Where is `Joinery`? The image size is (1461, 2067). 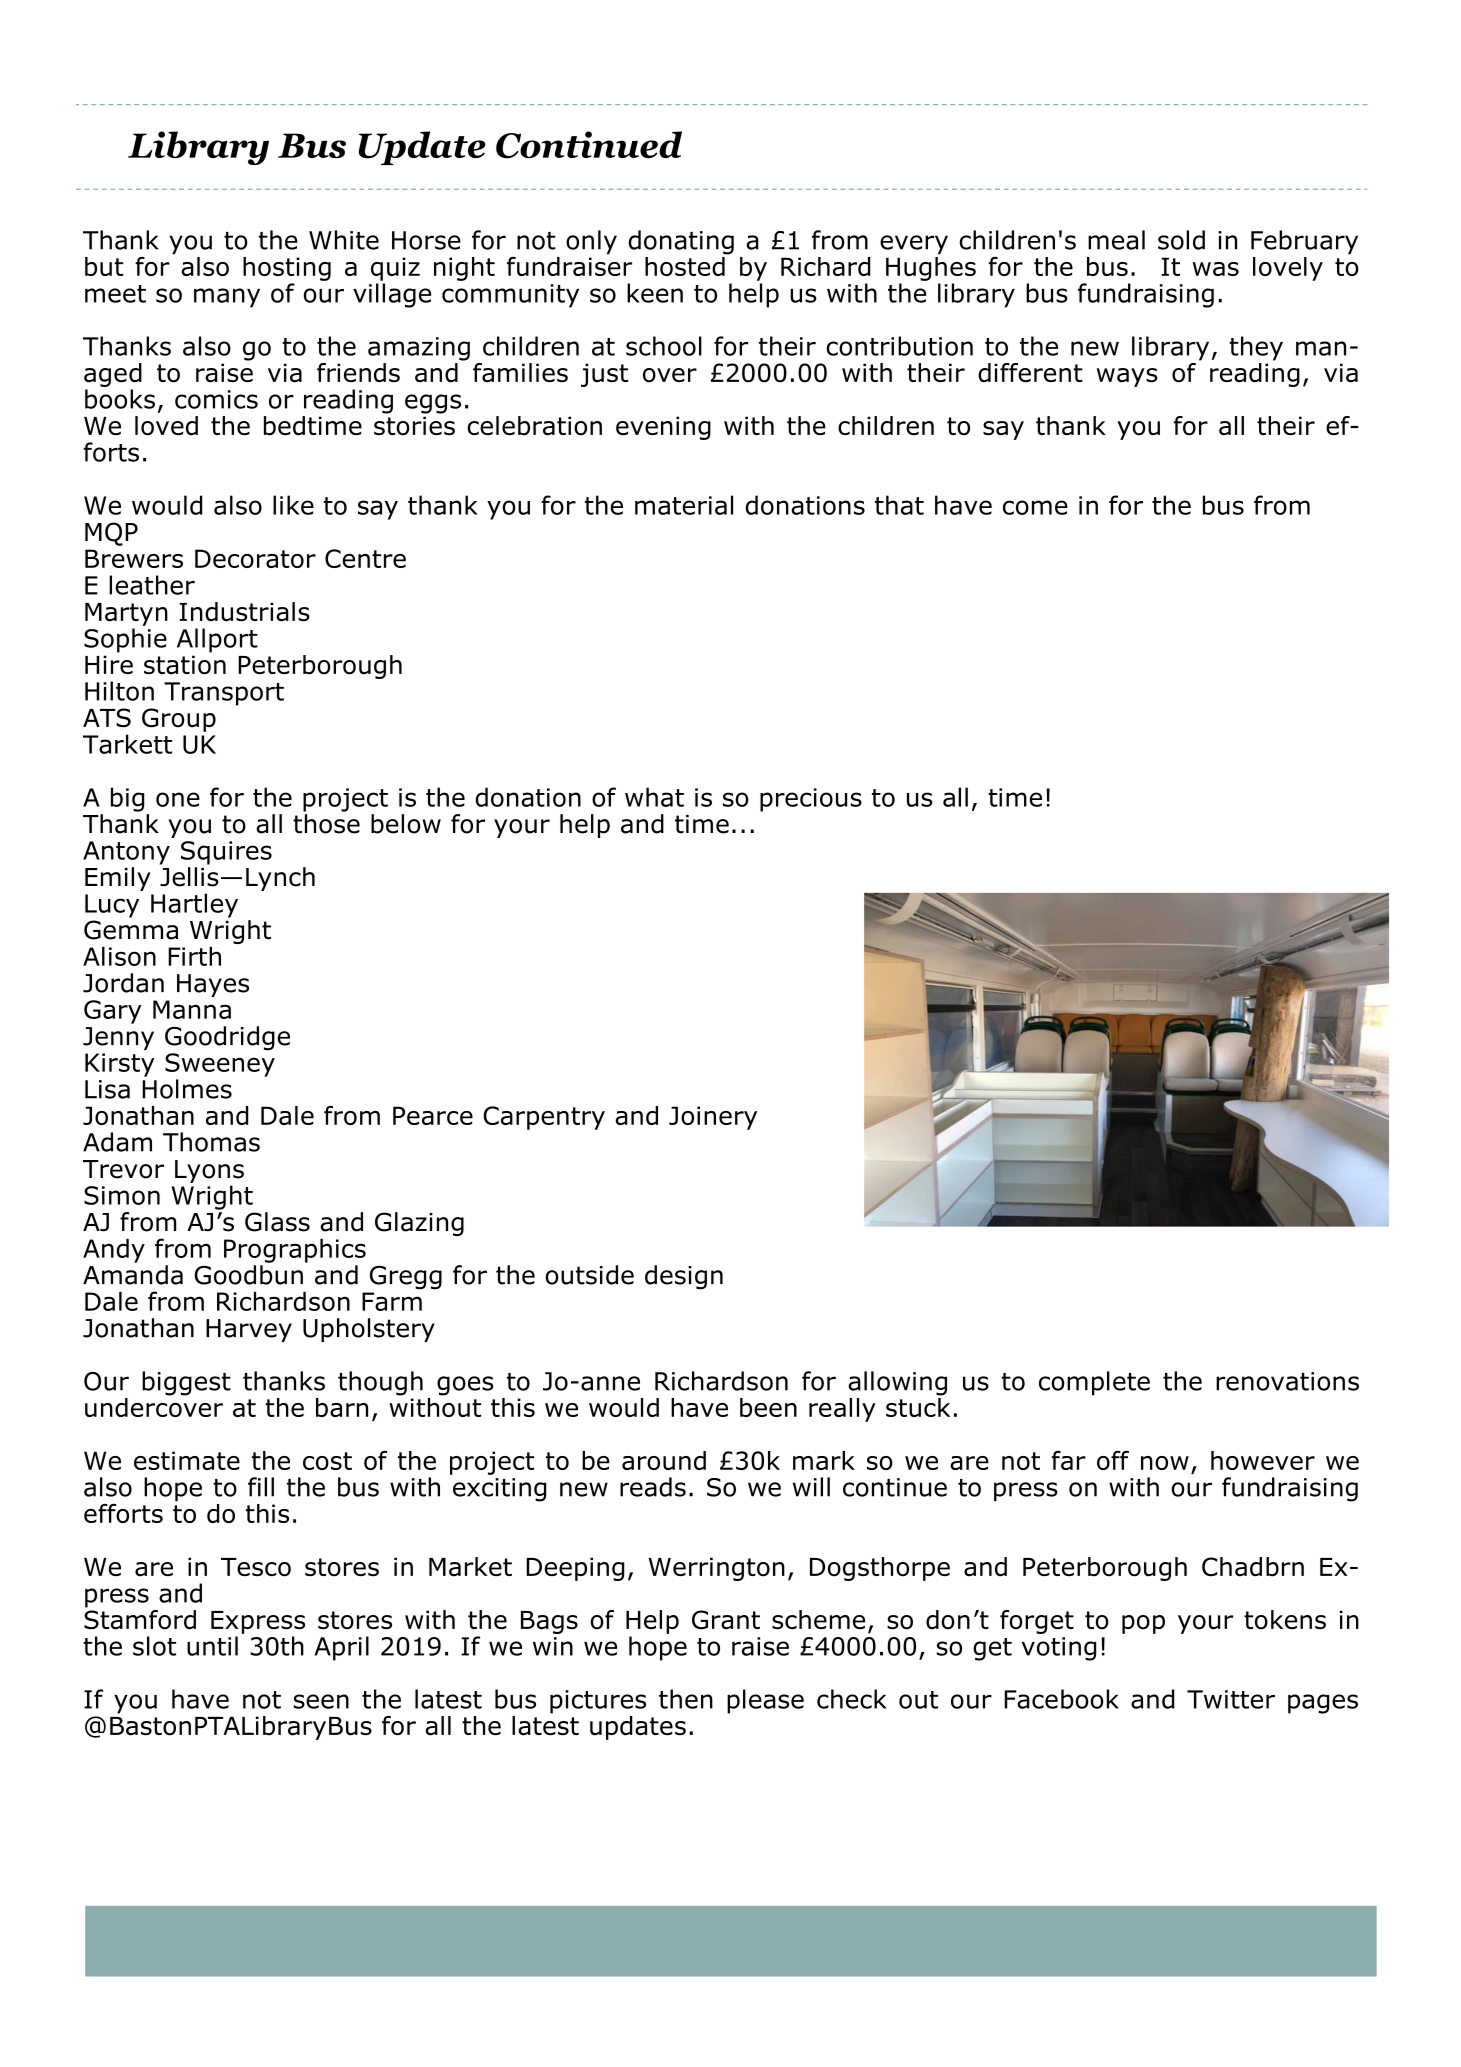
Joinery is located at coordinates (713, 1118).
